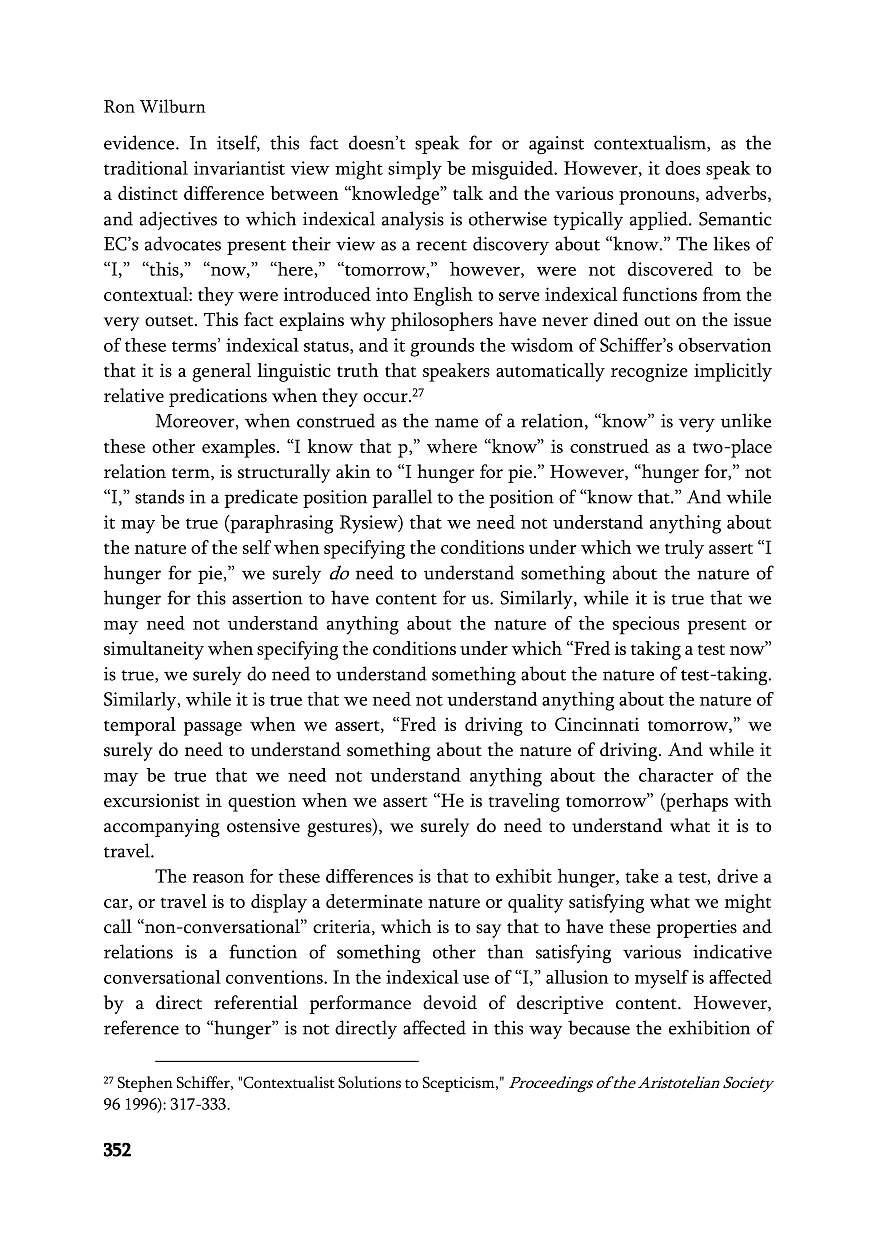 This page has height=1244, width=881. Describe the element at coordinates (402, 498) in the page. I see `parallel` at that location.
